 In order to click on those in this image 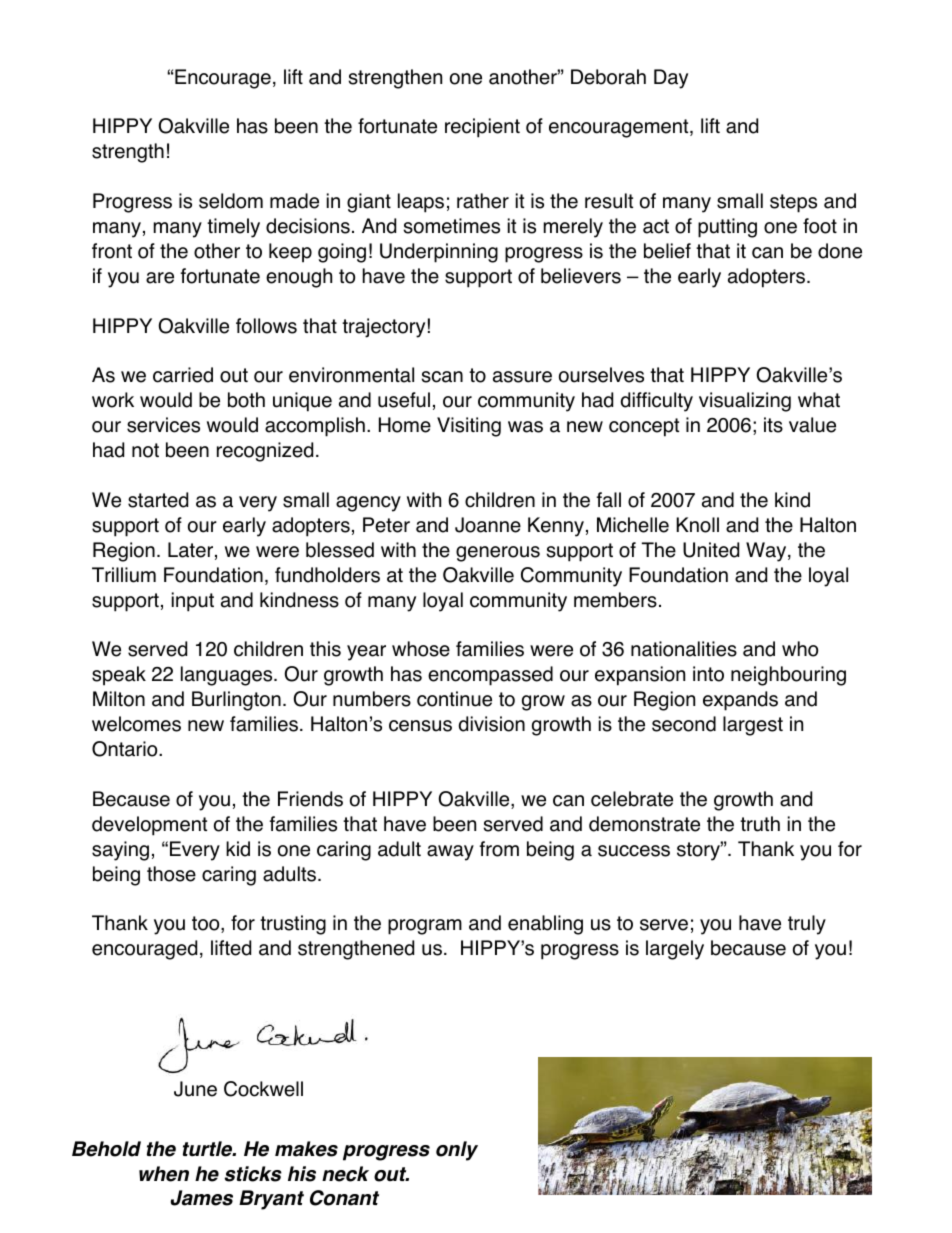, I will do `click(171, 874)`.
